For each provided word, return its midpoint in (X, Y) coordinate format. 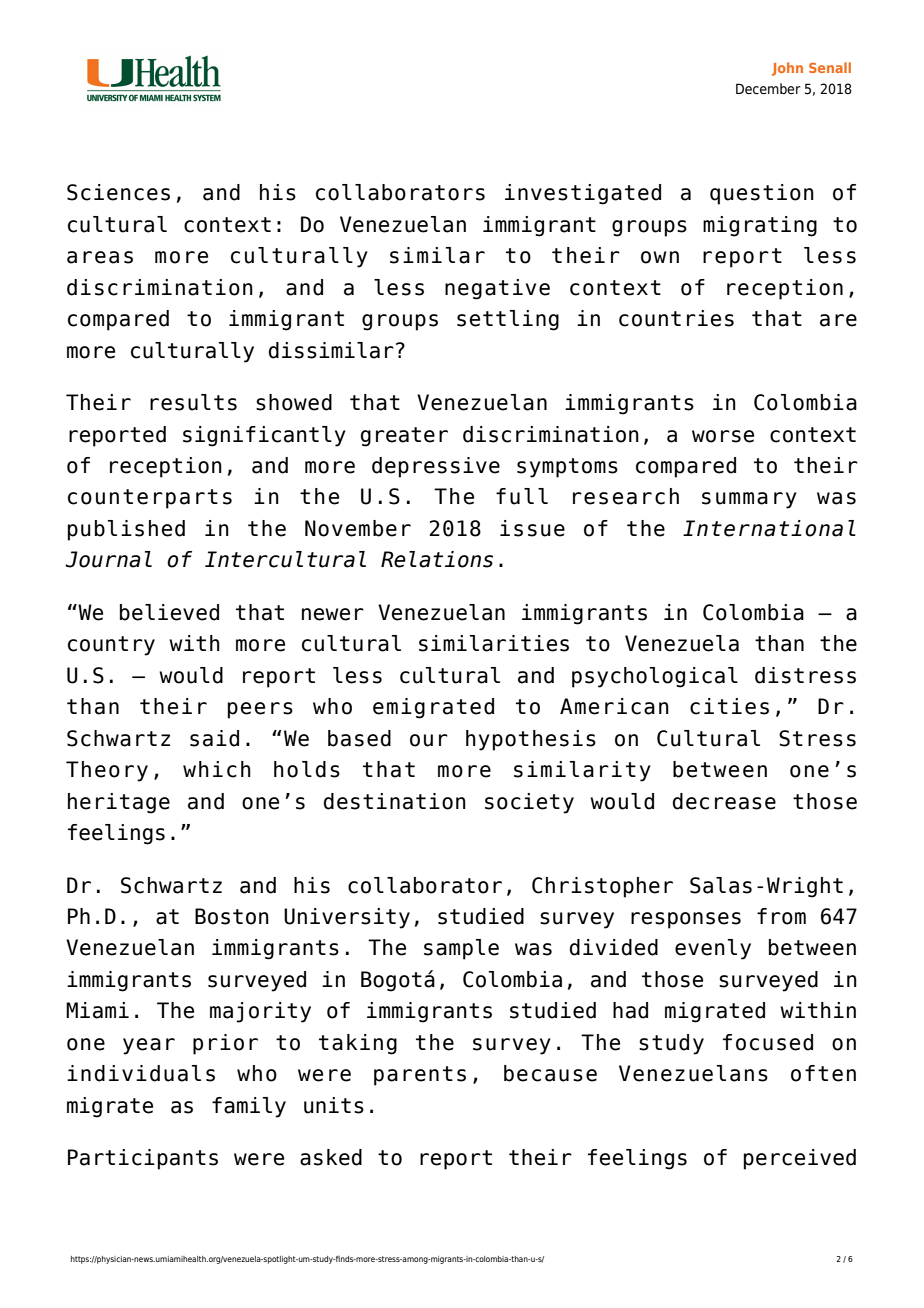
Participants (143, 1159)
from (781, 916)
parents (420, 1076)
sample (461, 949)
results (193, 402)
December (768, 89)
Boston (232, 916)
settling (508, 320)
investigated (583, 194)
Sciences (118, 192)
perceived (800, 1159)
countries (676, 318)
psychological (655, 677)
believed (169, 612)
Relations (437, 559)
